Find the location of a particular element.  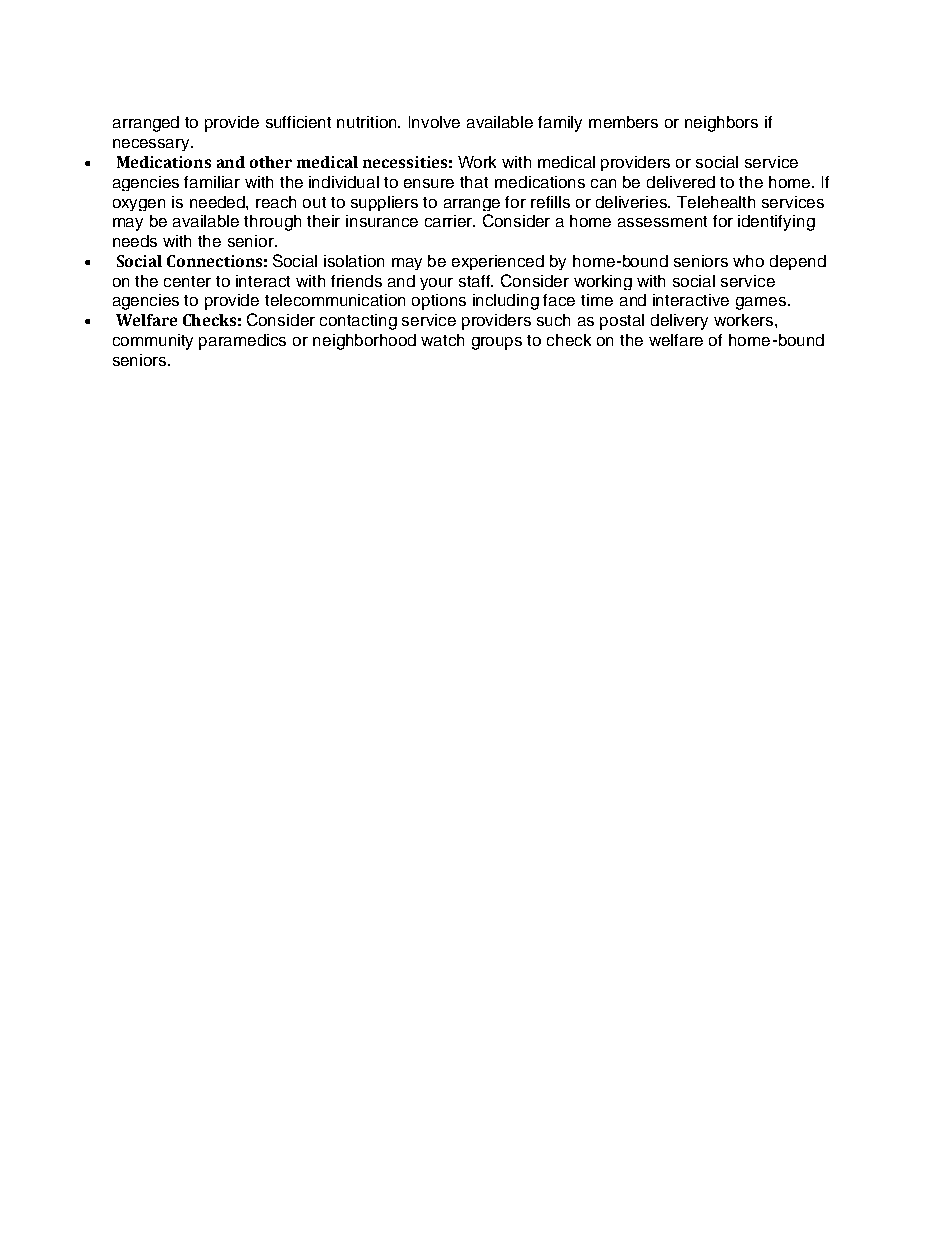

sufficient is located at coordinates (298, 122).
